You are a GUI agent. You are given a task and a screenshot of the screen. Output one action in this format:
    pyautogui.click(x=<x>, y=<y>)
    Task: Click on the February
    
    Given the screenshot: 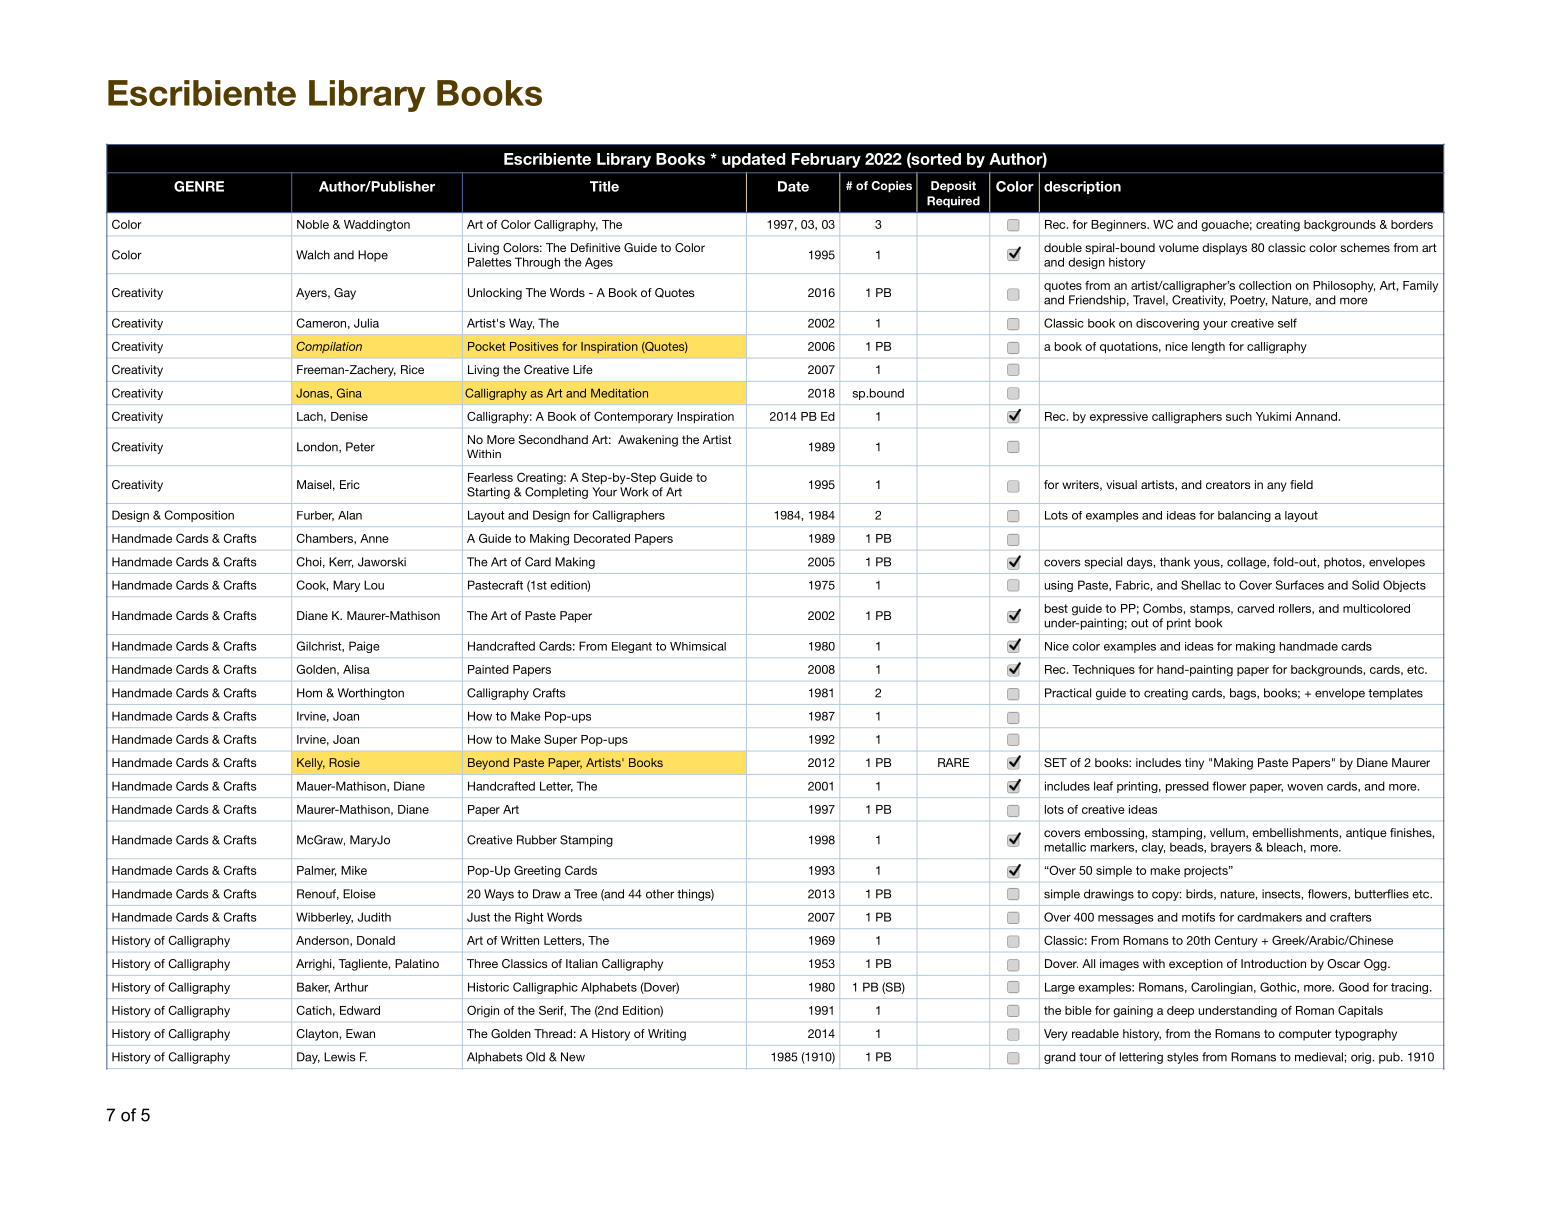 What is the action you would take?
    pyautogui.click(x=826, y=160)
